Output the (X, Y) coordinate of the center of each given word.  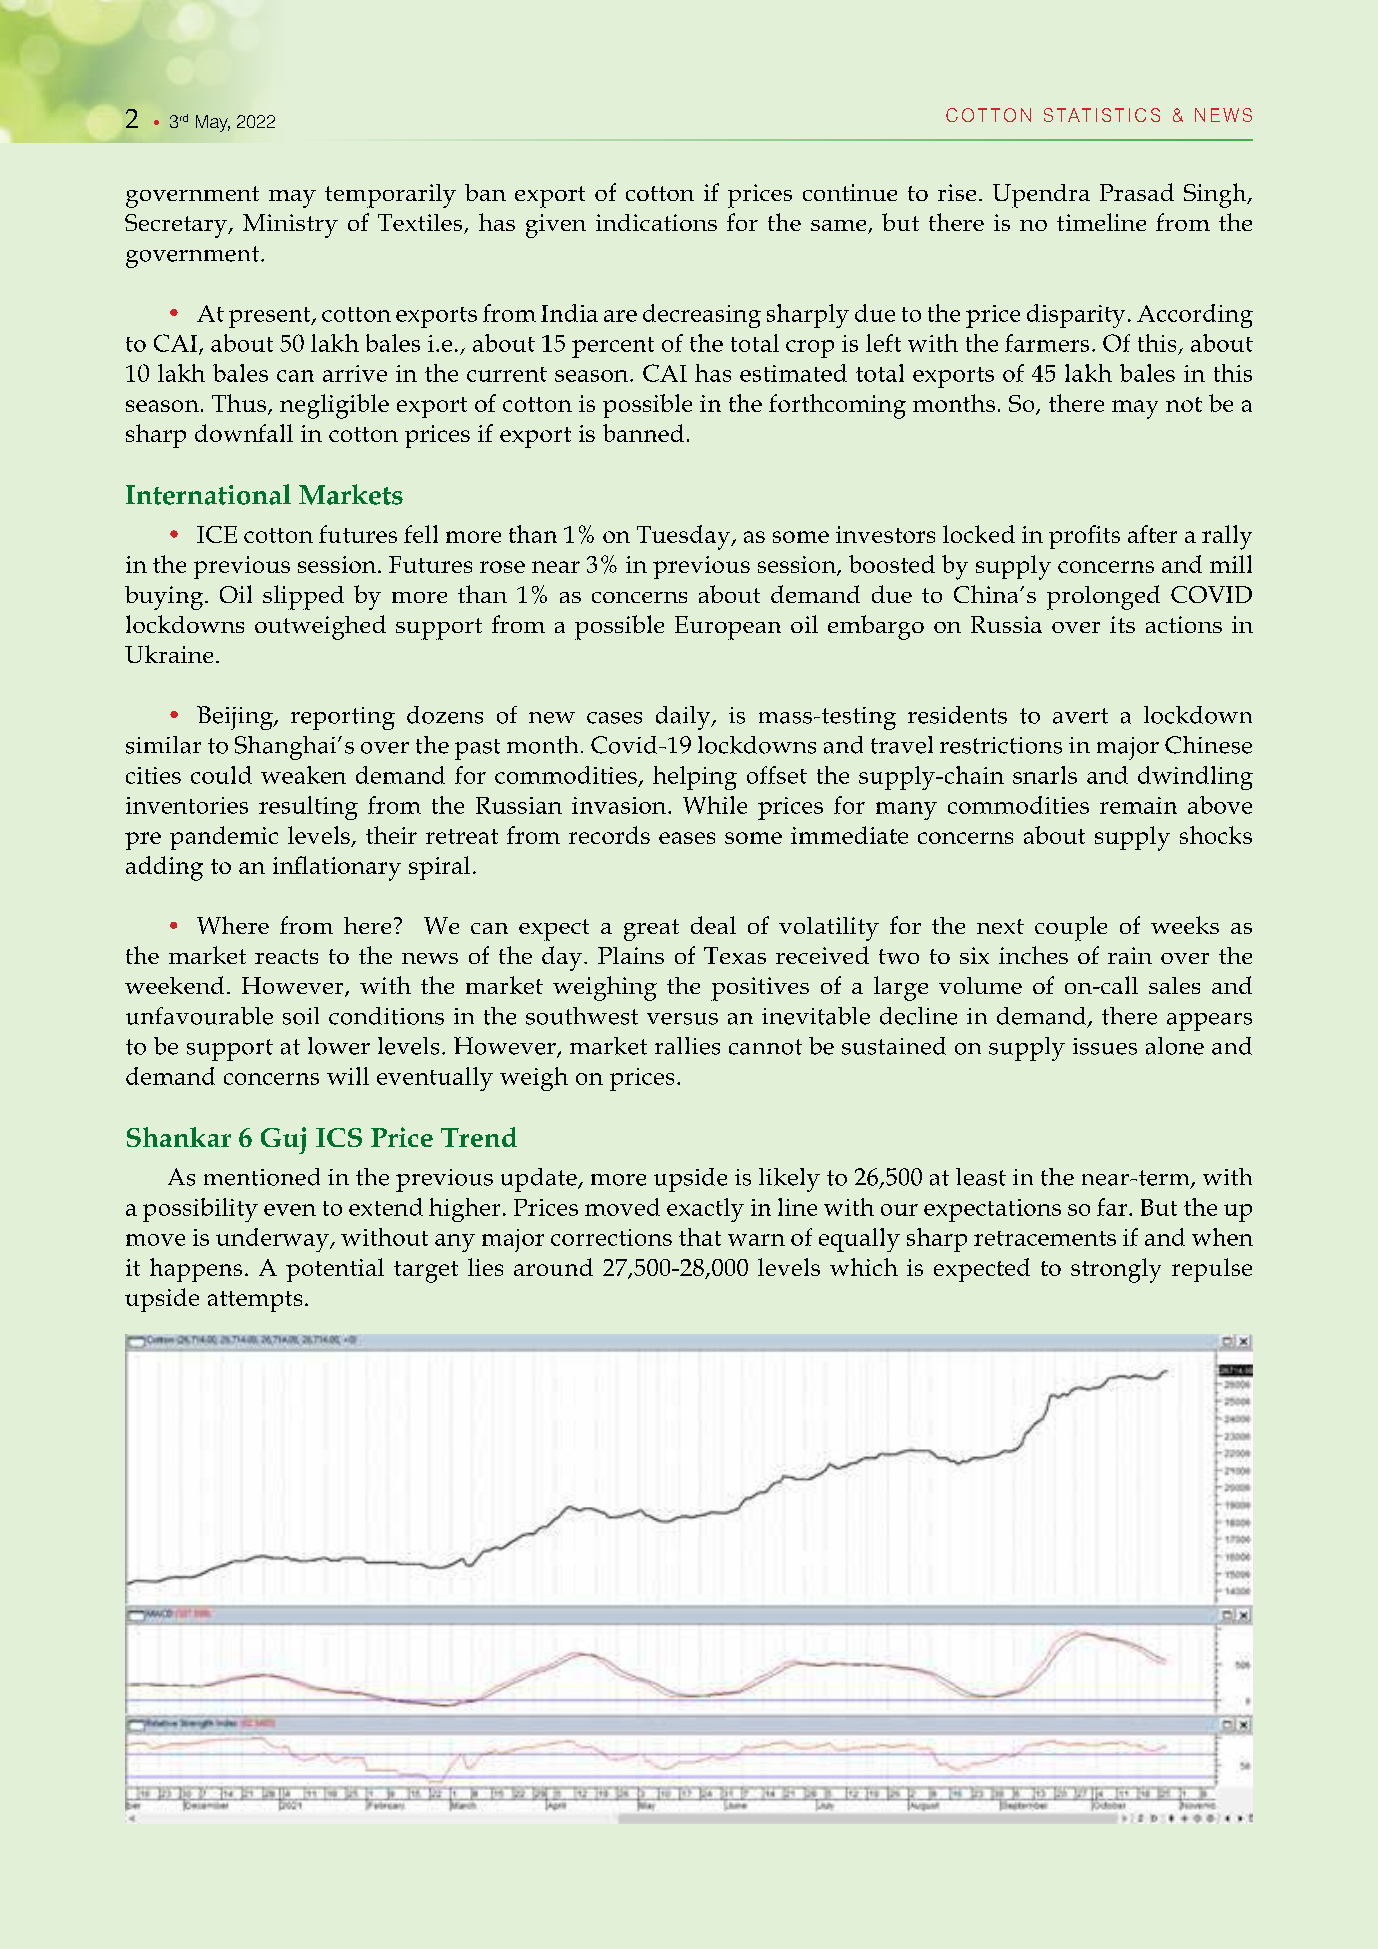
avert (1080, 716)
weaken (303, 775)
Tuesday (684, 537)
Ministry (290, 226)
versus (682, 1019)
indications (656, 222)
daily (684, 718)
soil (301, 1016)
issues (1105, 1046)
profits (1084, 537)
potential (335, 1270)
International (208, 494)
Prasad (1137, 192)
